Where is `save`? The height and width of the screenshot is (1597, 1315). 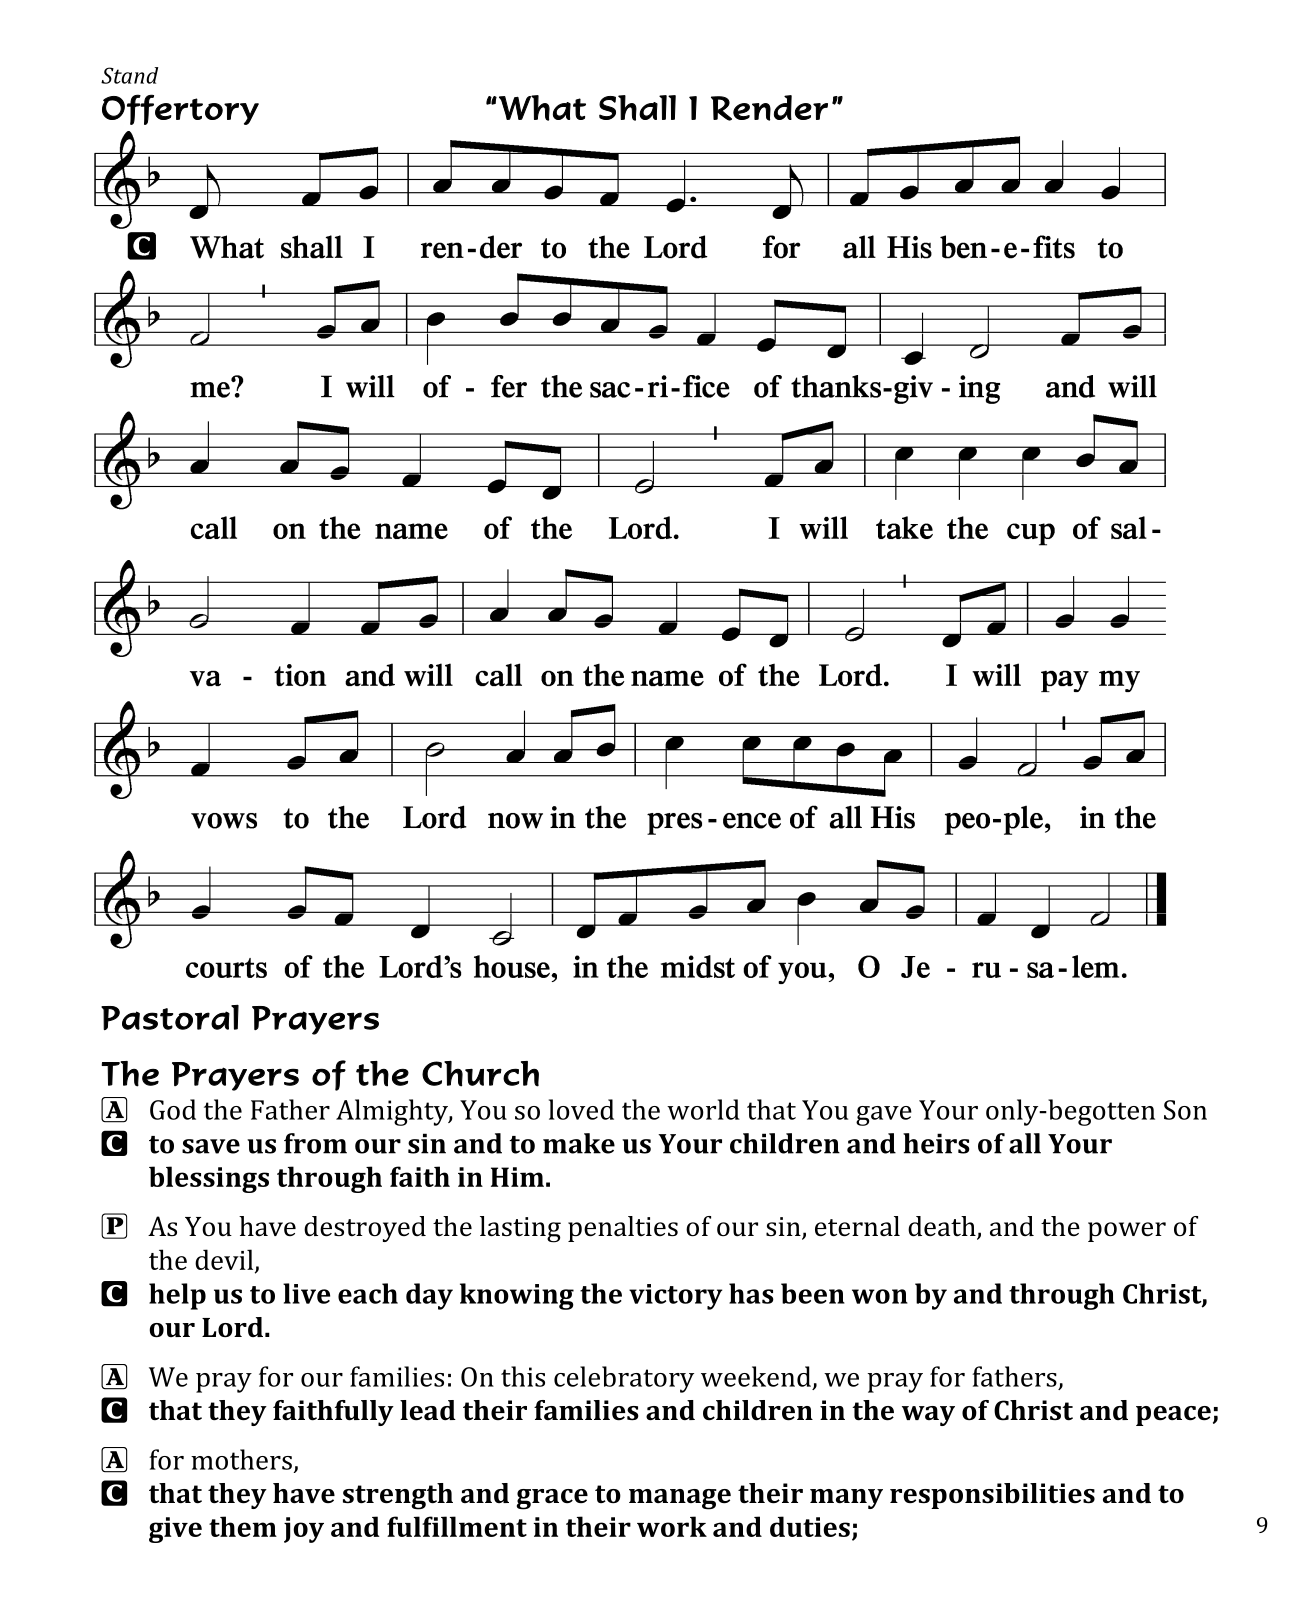
save is located at coordinates (211, 1146).
